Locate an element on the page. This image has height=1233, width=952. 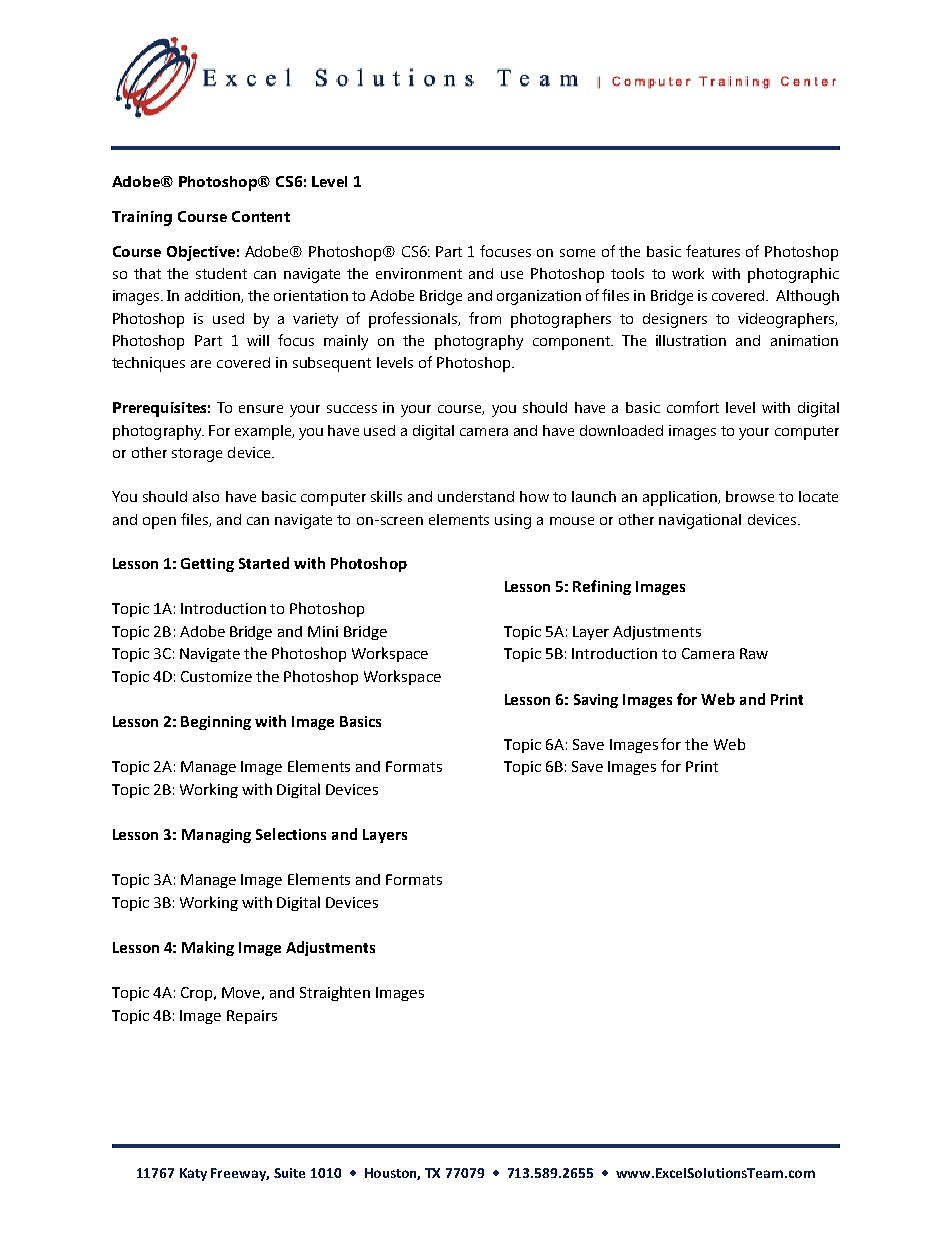
student is located at coordinates (221, 273).
